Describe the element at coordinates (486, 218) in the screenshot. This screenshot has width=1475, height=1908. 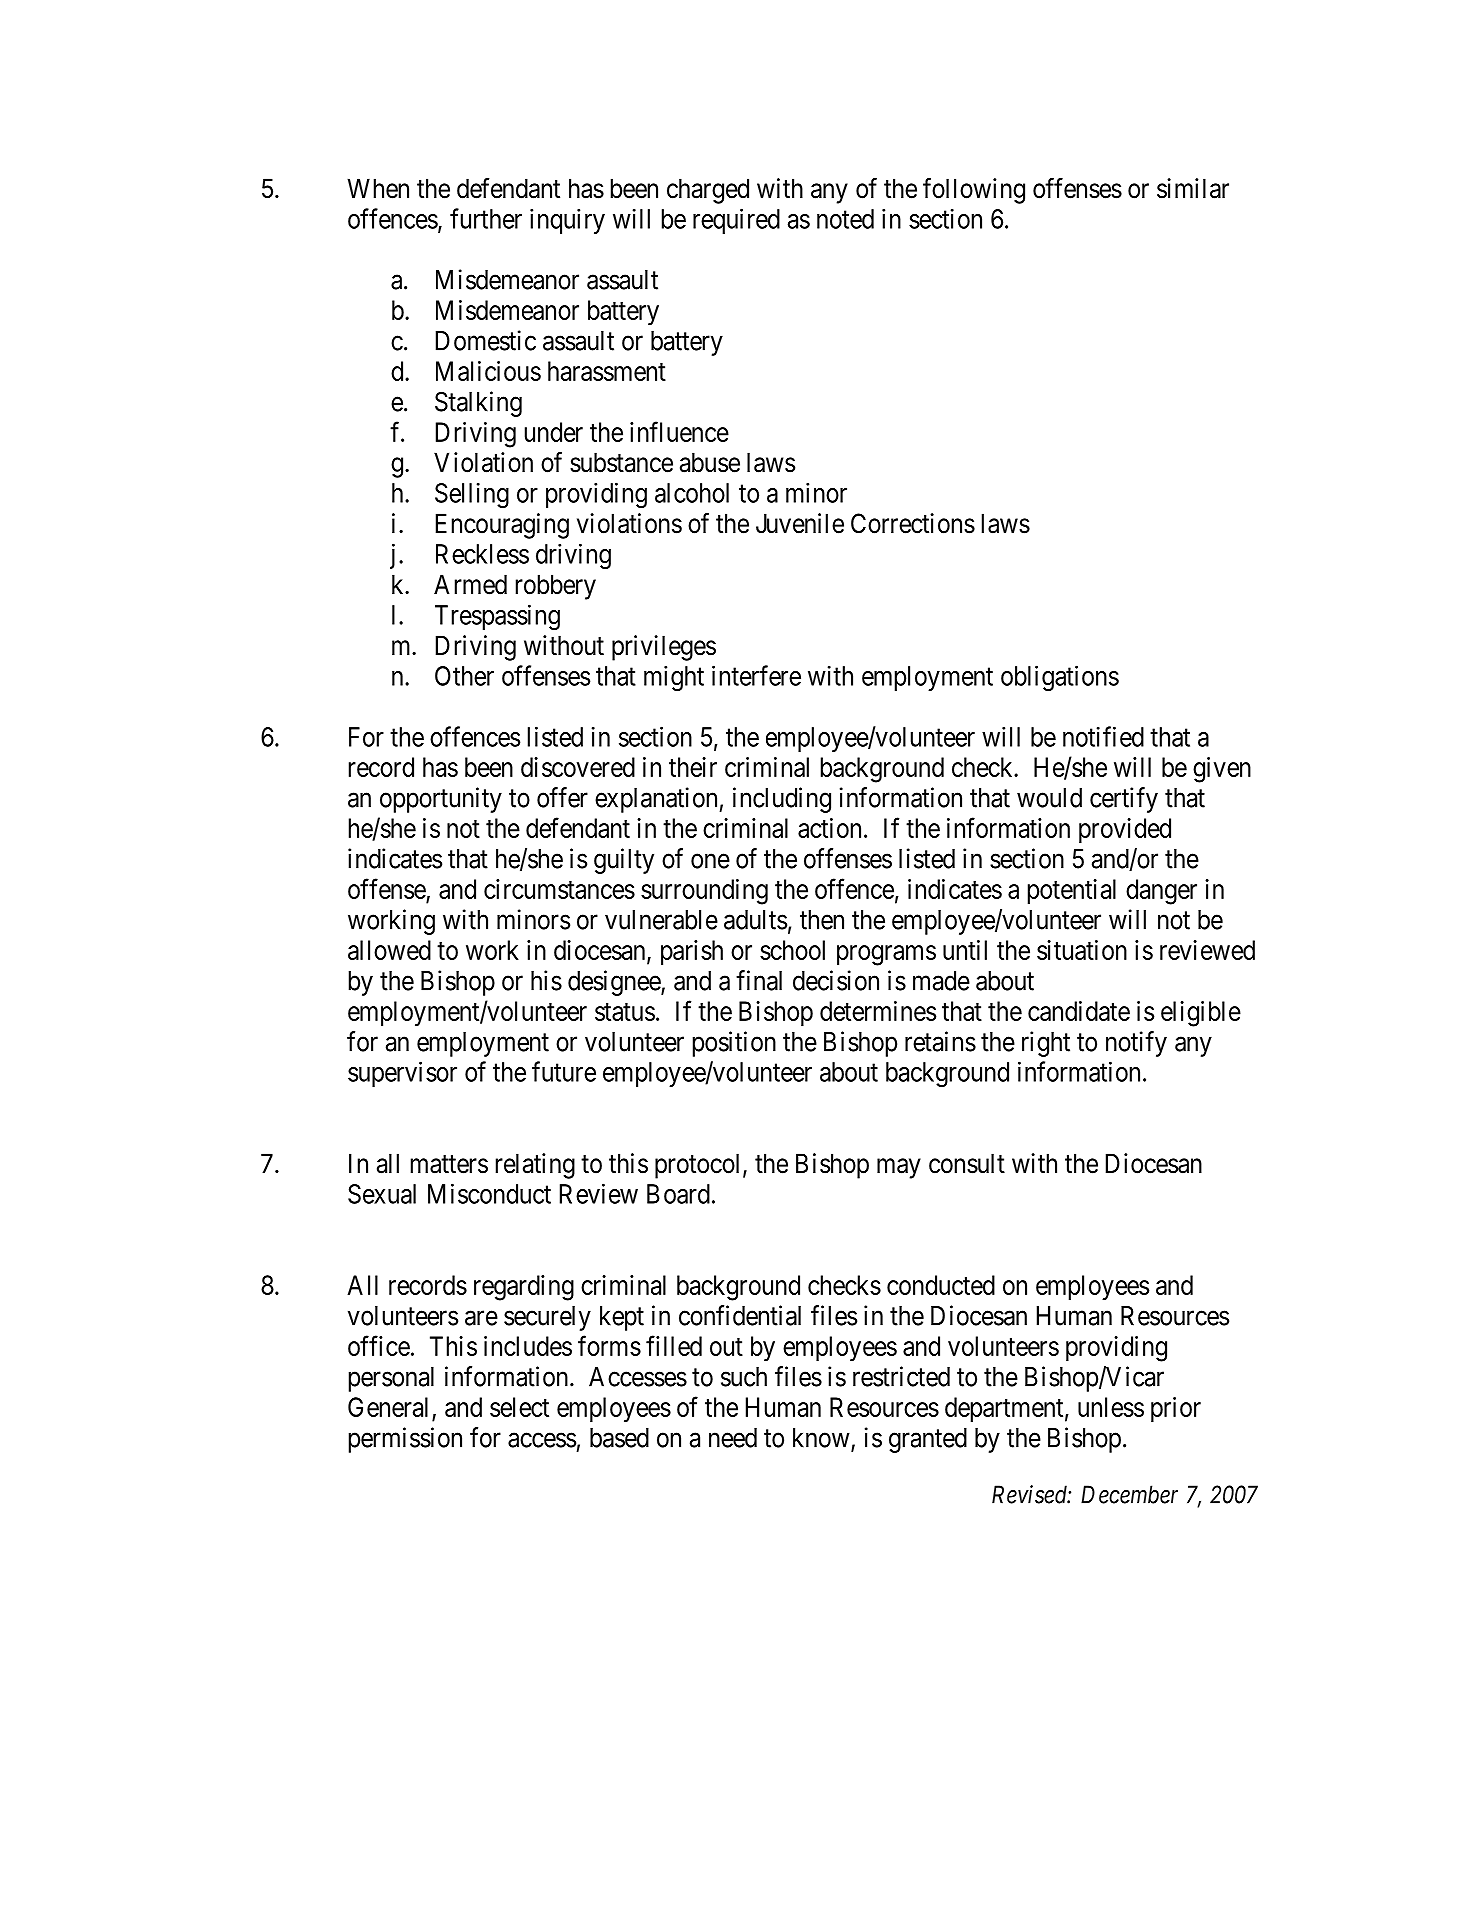
I see `further` at that location.
